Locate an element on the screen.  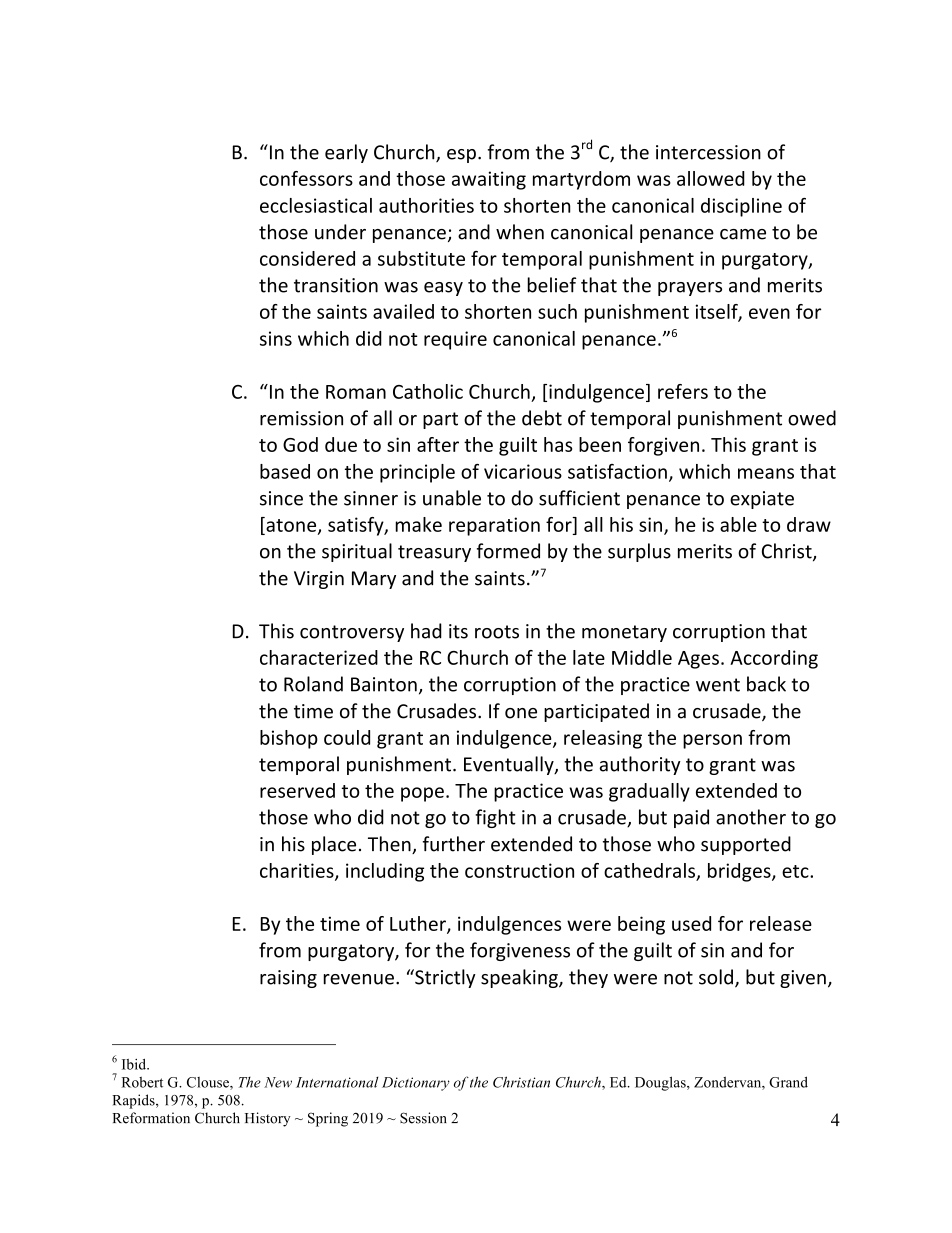
confessors is located at coordinates (306, 178).
